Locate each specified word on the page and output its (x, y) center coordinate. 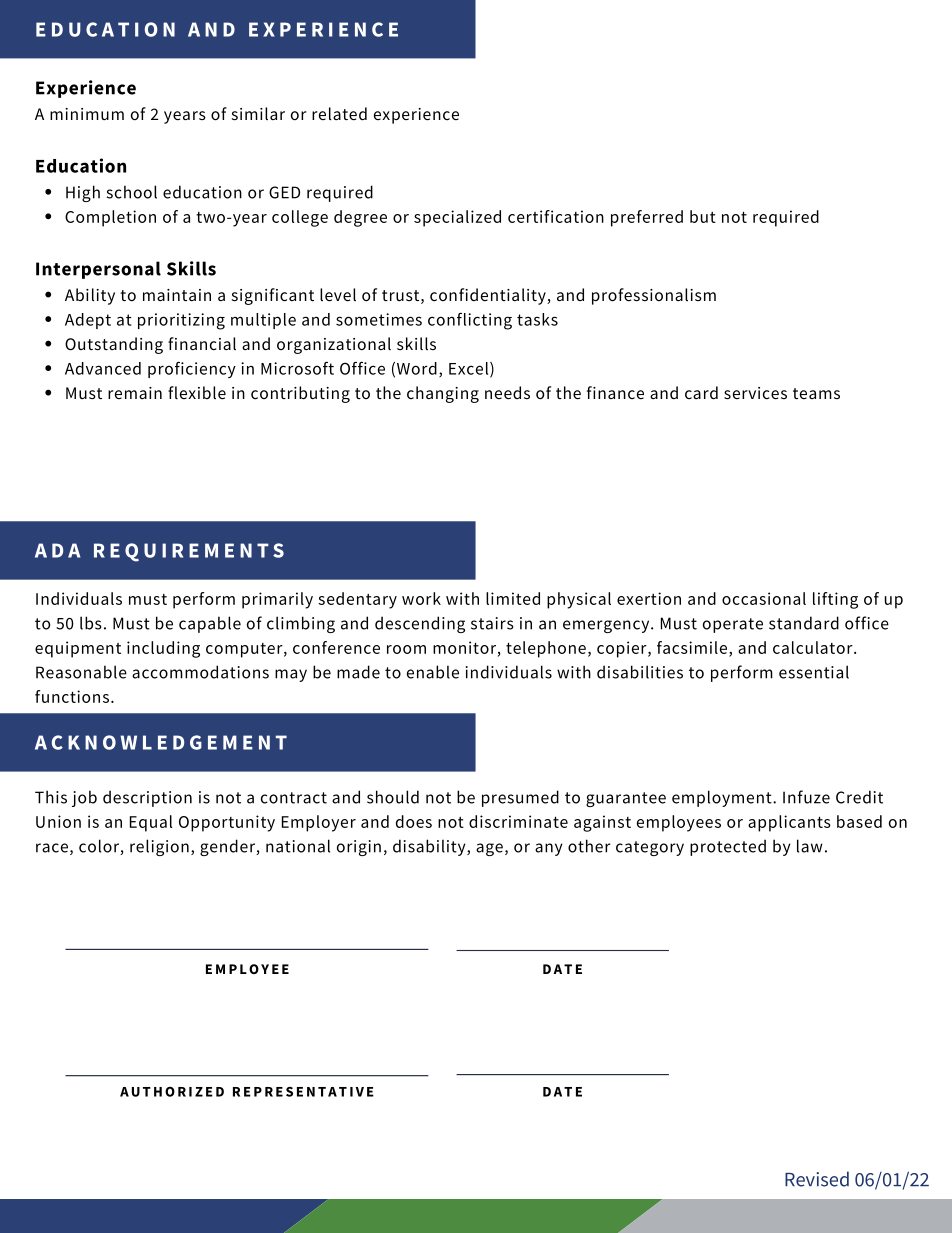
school (131, 192)
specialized (457, 218)
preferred (647, 218)
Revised (817, 1179)
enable (433, 672)
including (163, 649)
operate (733, 625)
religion (159, 847)
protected (728, 847)
